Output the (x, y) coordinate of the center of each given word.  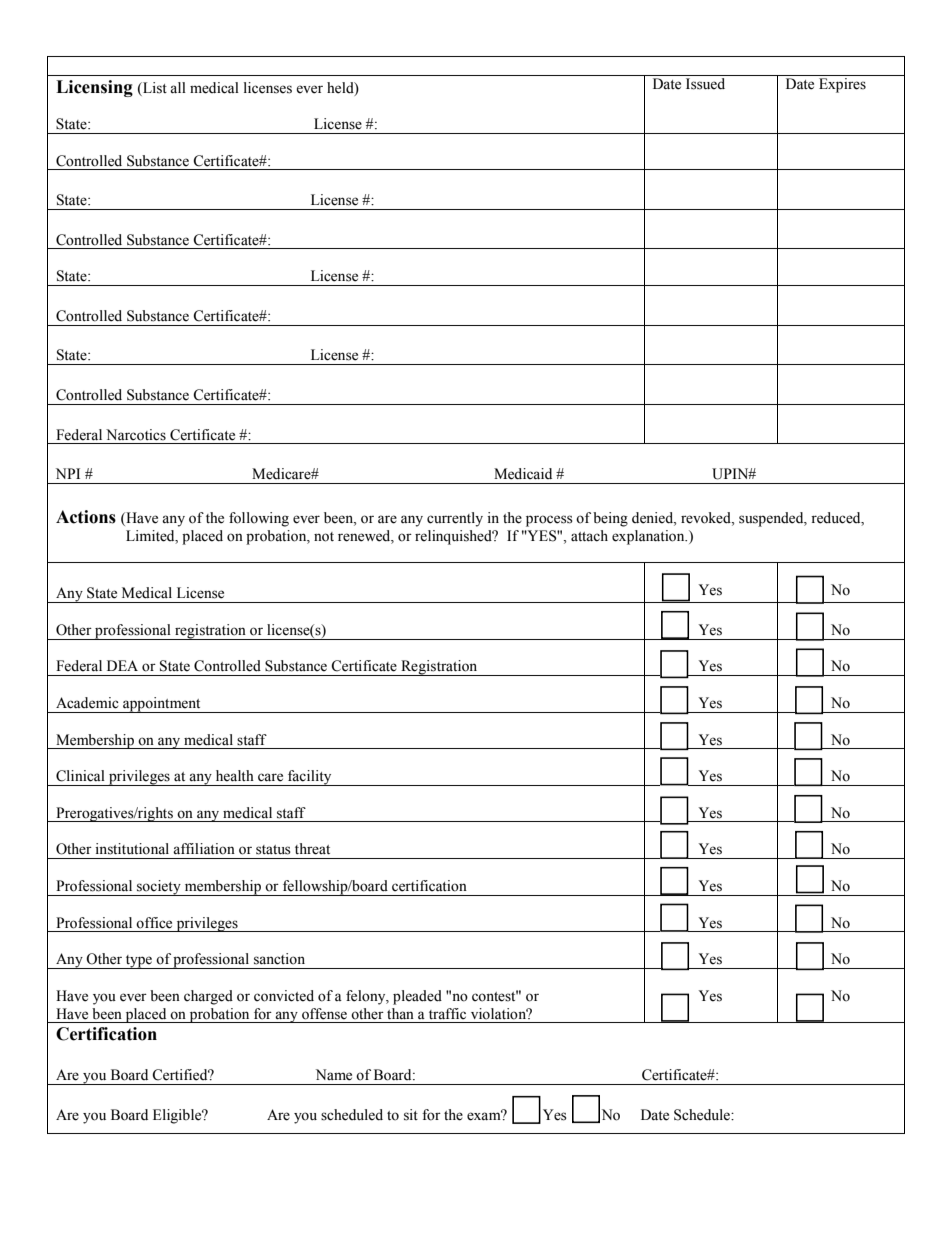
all (178, 88)
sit (411, 1115)
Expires (842, 85)
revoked (707, 518)
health (235, 776)
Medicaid (523, 474)
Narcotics (136, 435)
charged (208, 997)
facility (310, 778)
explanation (649, 537)
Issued (705, 84)
